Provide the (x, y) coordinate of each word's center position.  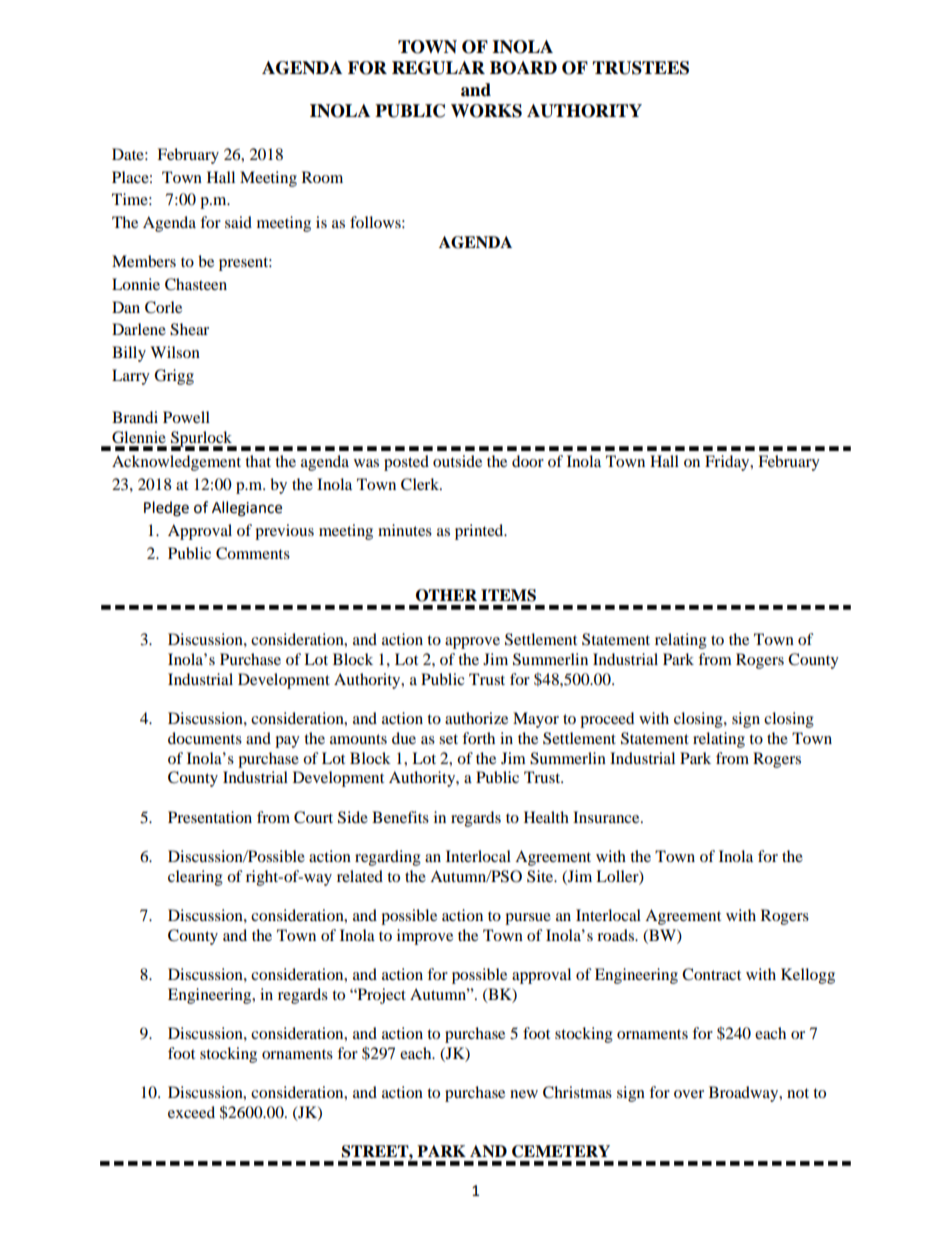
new (524, 1094)
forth (478, 738)
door (528, 461)
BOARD (523, 68)
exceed (191, 1112)
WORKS (486, 111)
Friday (728, 463)
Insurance (607, 817)
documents (205, 738)
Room (322, 177)
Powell (186, 417)
